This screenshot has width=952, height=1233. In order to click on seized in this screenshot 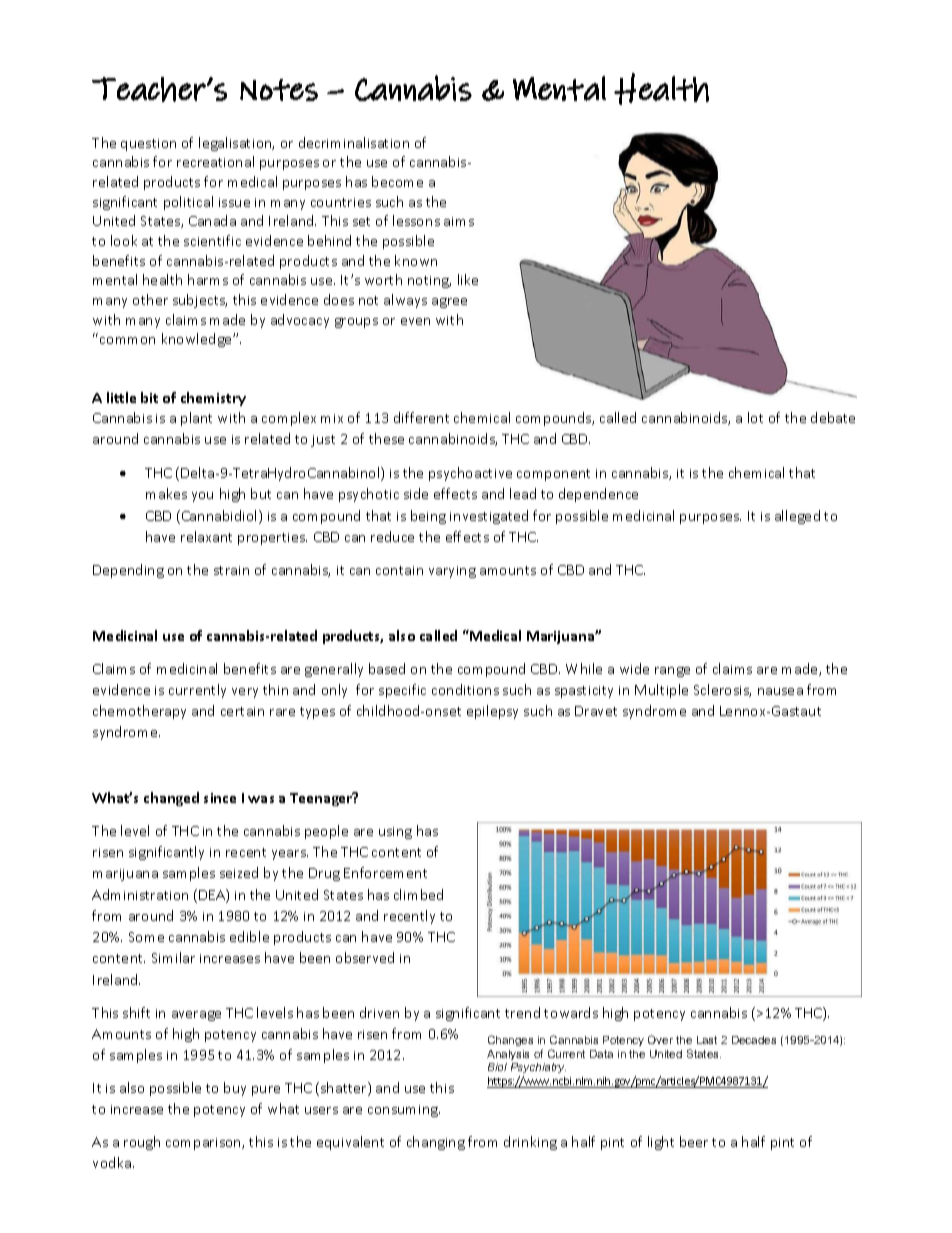, I will do `click(239, 872)`.
